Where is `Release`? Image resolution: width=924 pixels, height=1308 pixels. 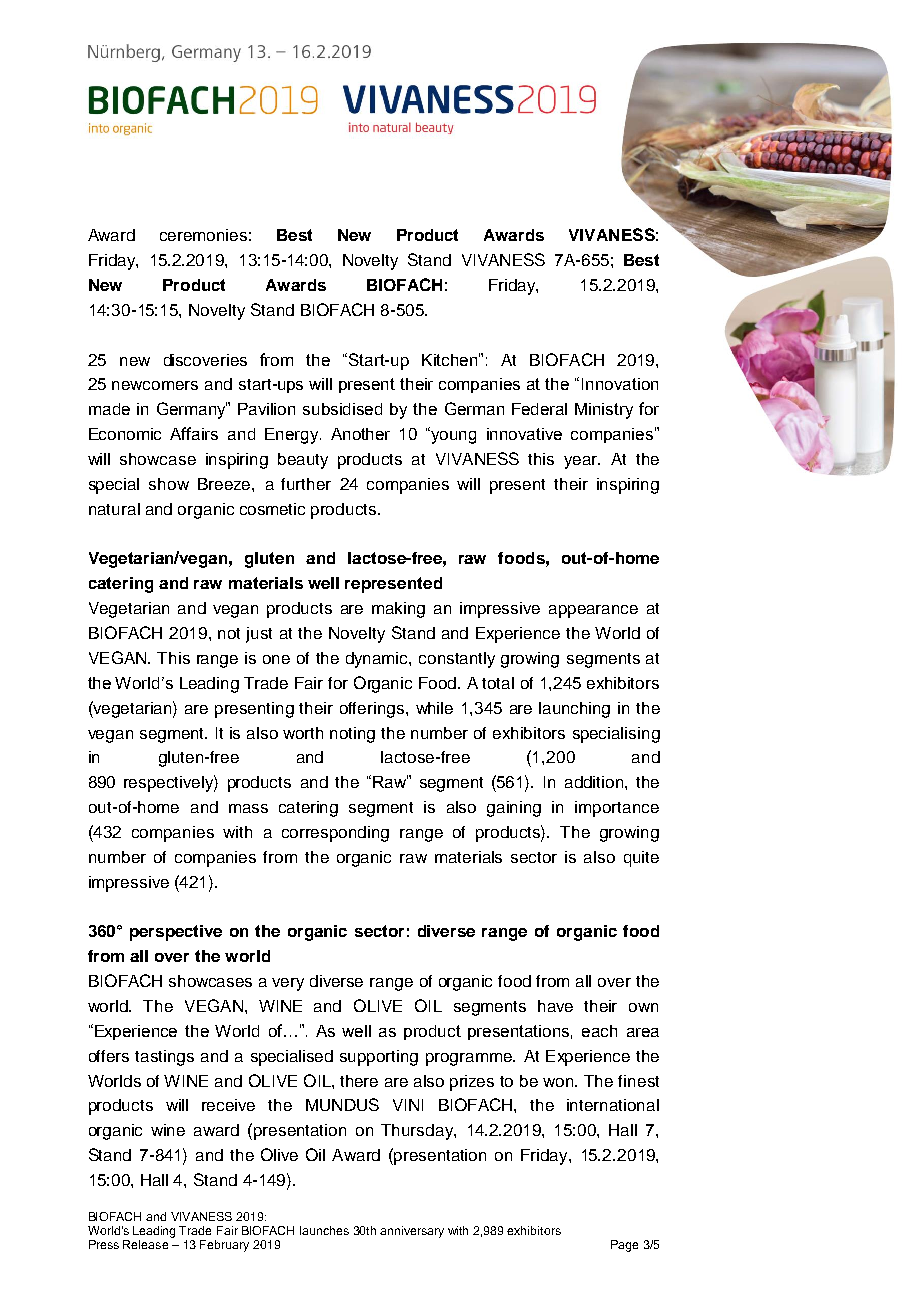
Release is located at coordinates (145, 1244).
